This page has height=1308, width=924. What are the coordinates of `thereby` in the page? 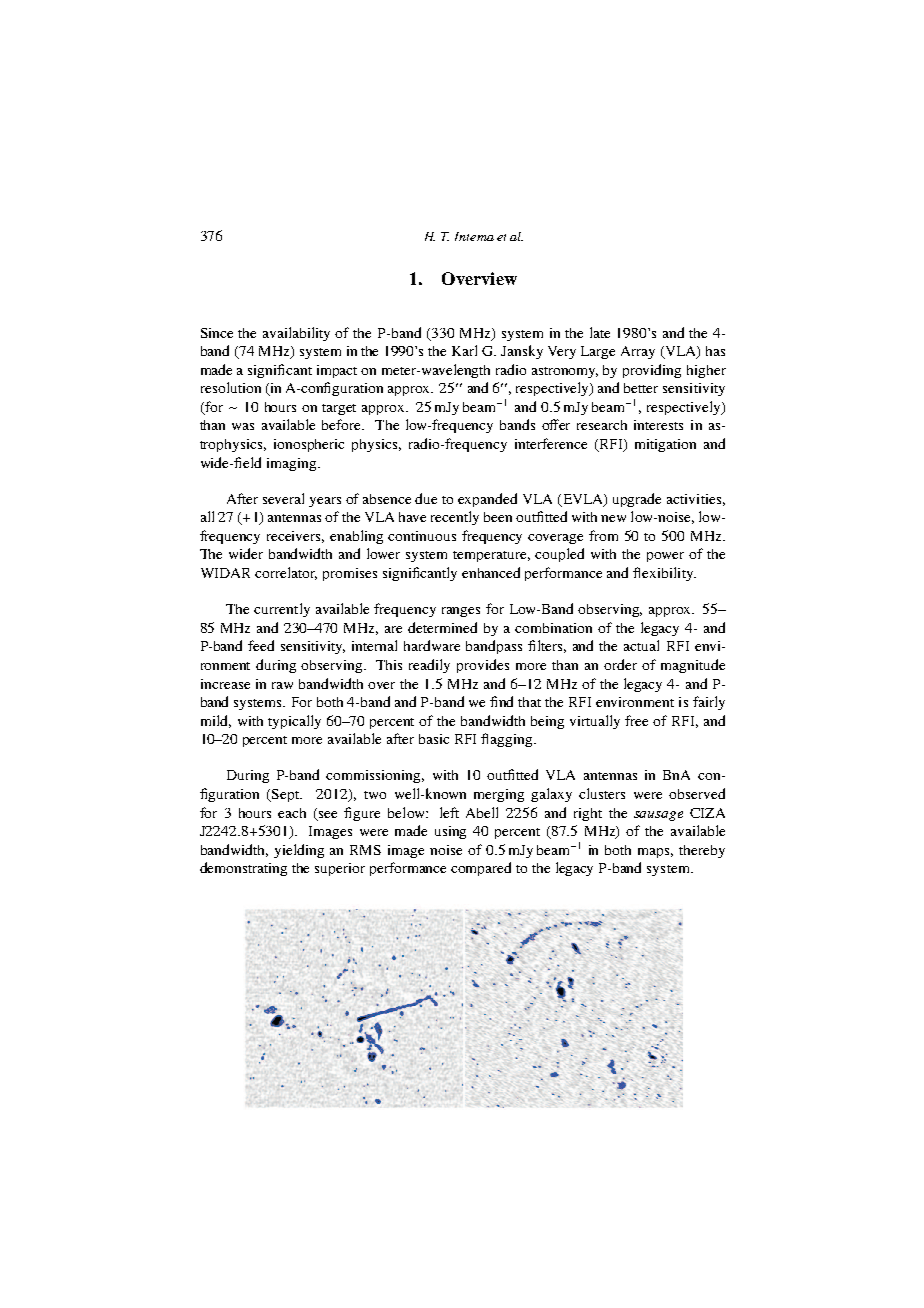 It's located at (702, 851).
